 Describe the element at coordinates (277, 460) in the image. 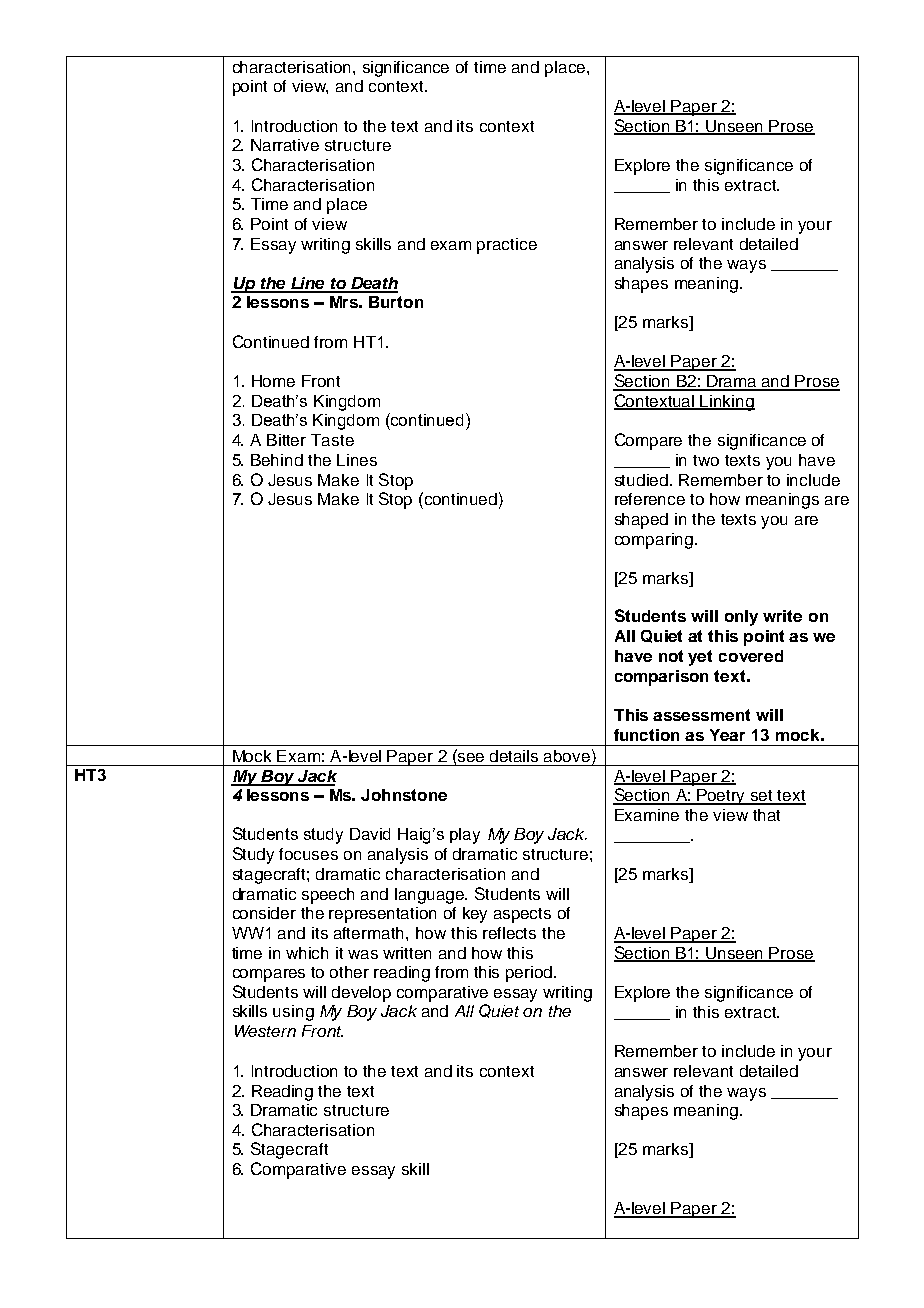

I see `Behind` at that location.
